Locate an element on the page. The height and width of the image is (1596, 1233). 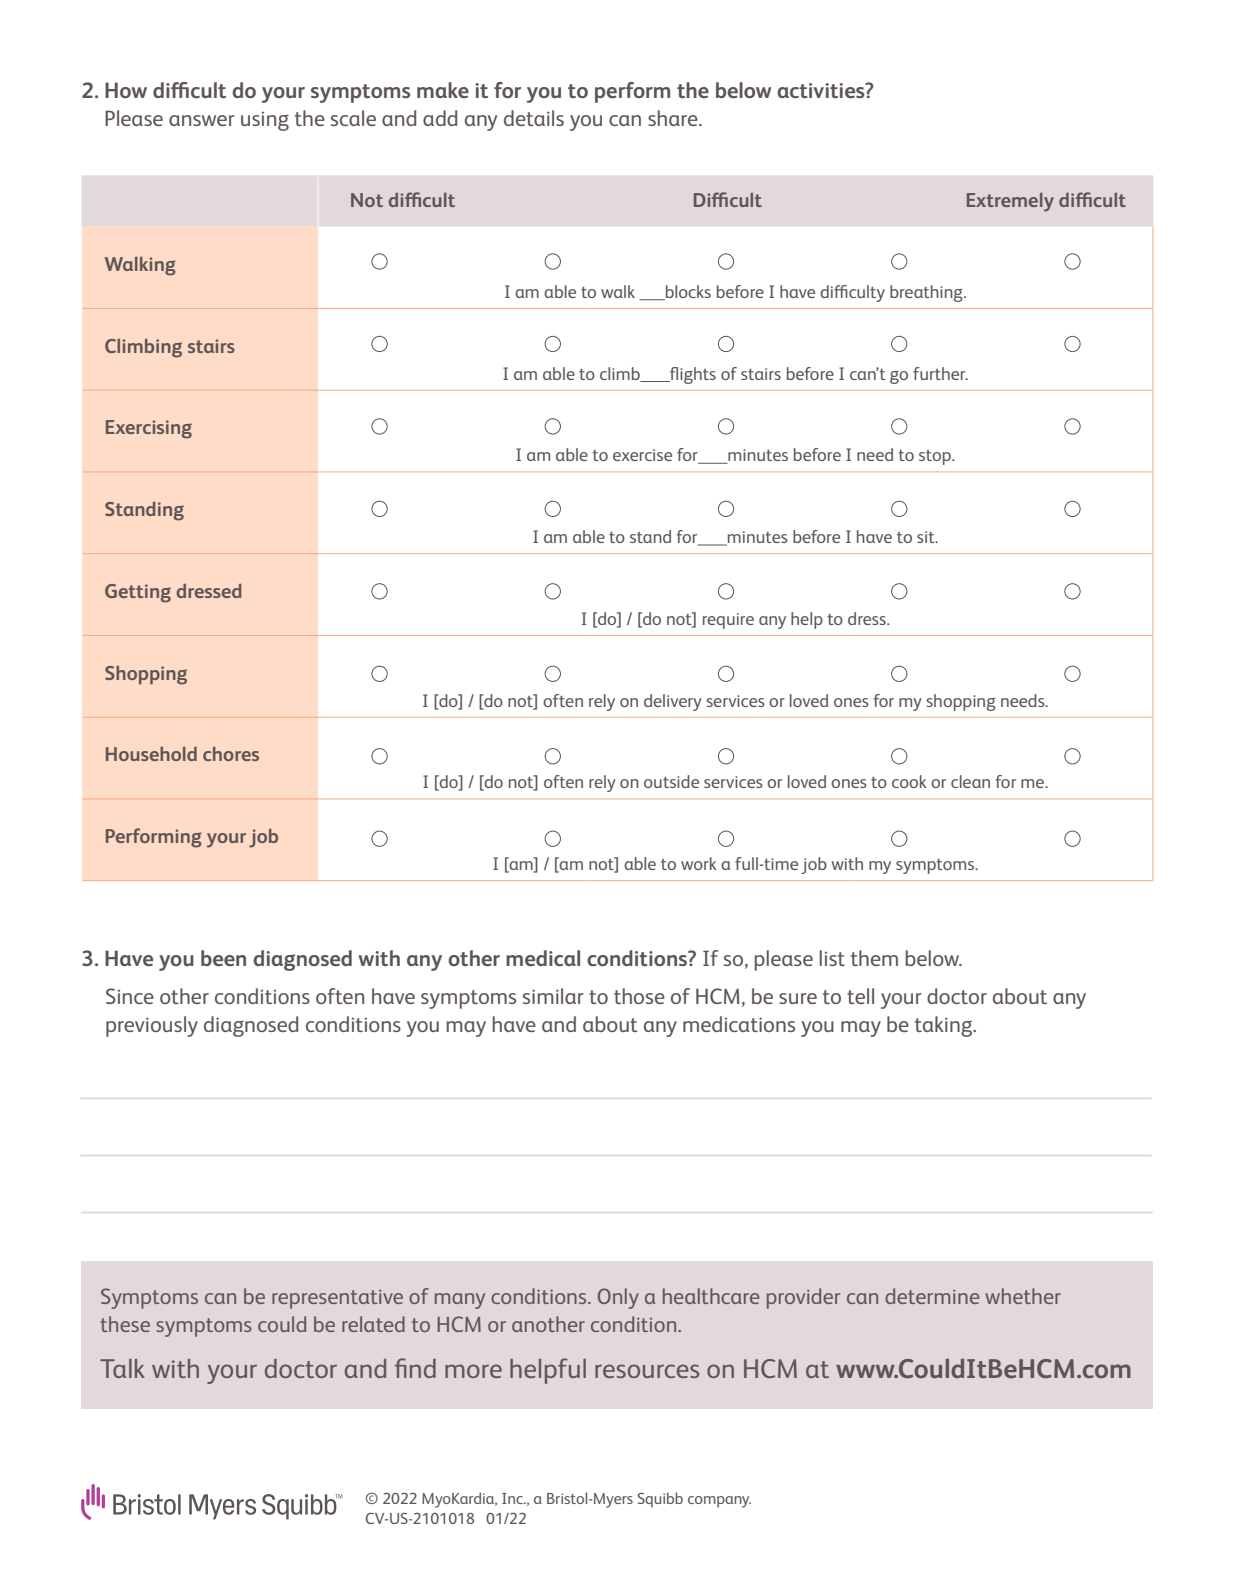
these is located at coordinates (125, 1324).
